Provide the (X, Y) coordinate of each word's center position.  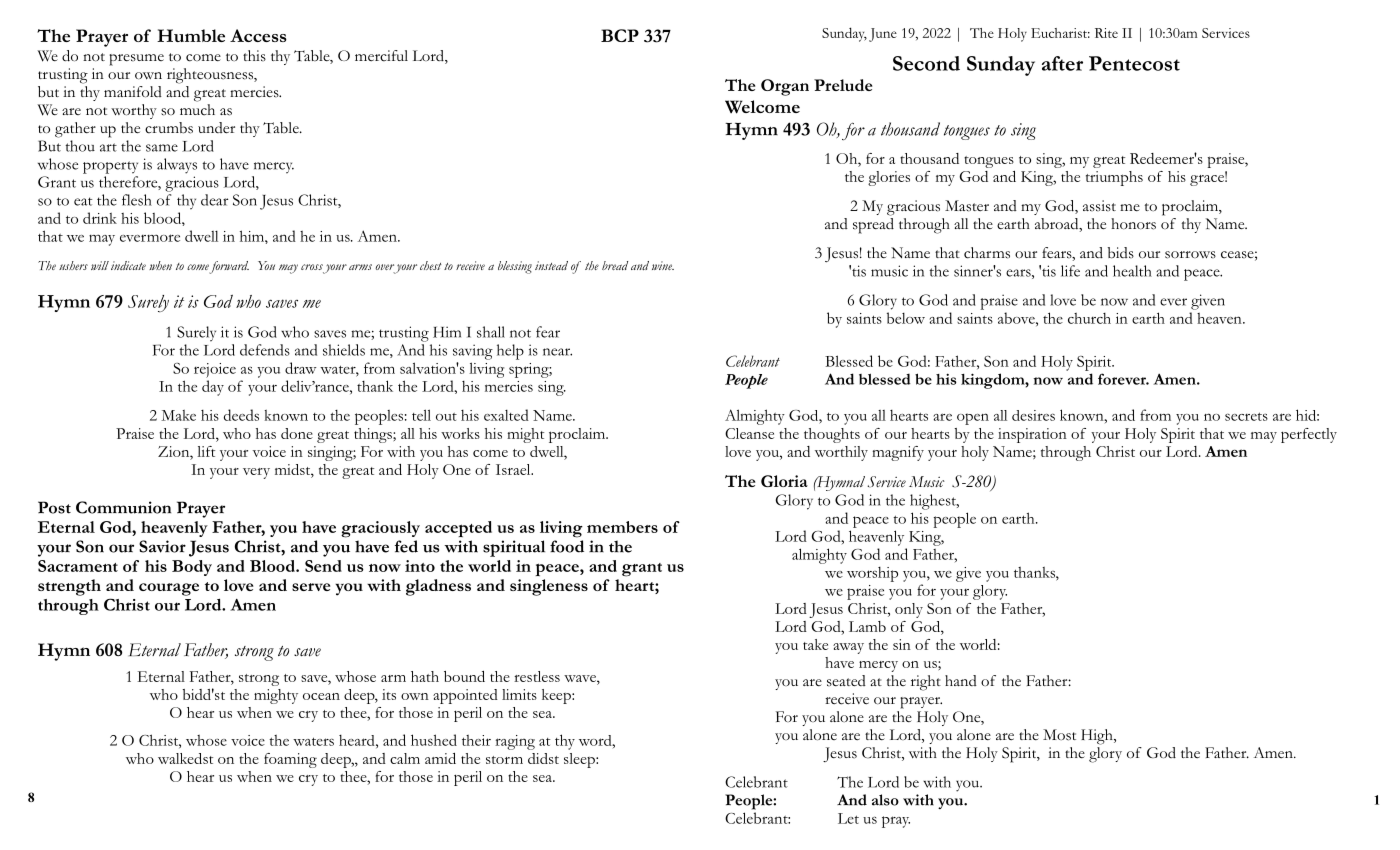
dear (214, 200)
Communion (123, 507)
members (622, 527)
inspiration (1032, 435)
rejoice (215, 370)
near (557, 352)
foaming (290, 760)
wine (663, 265)
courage (169, 589)
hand (961, 680)
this (254, 56)
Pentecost (1134, 63)
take (815, 644)
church (1089, 318)
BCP (620, 35)
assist (1099, 206)
